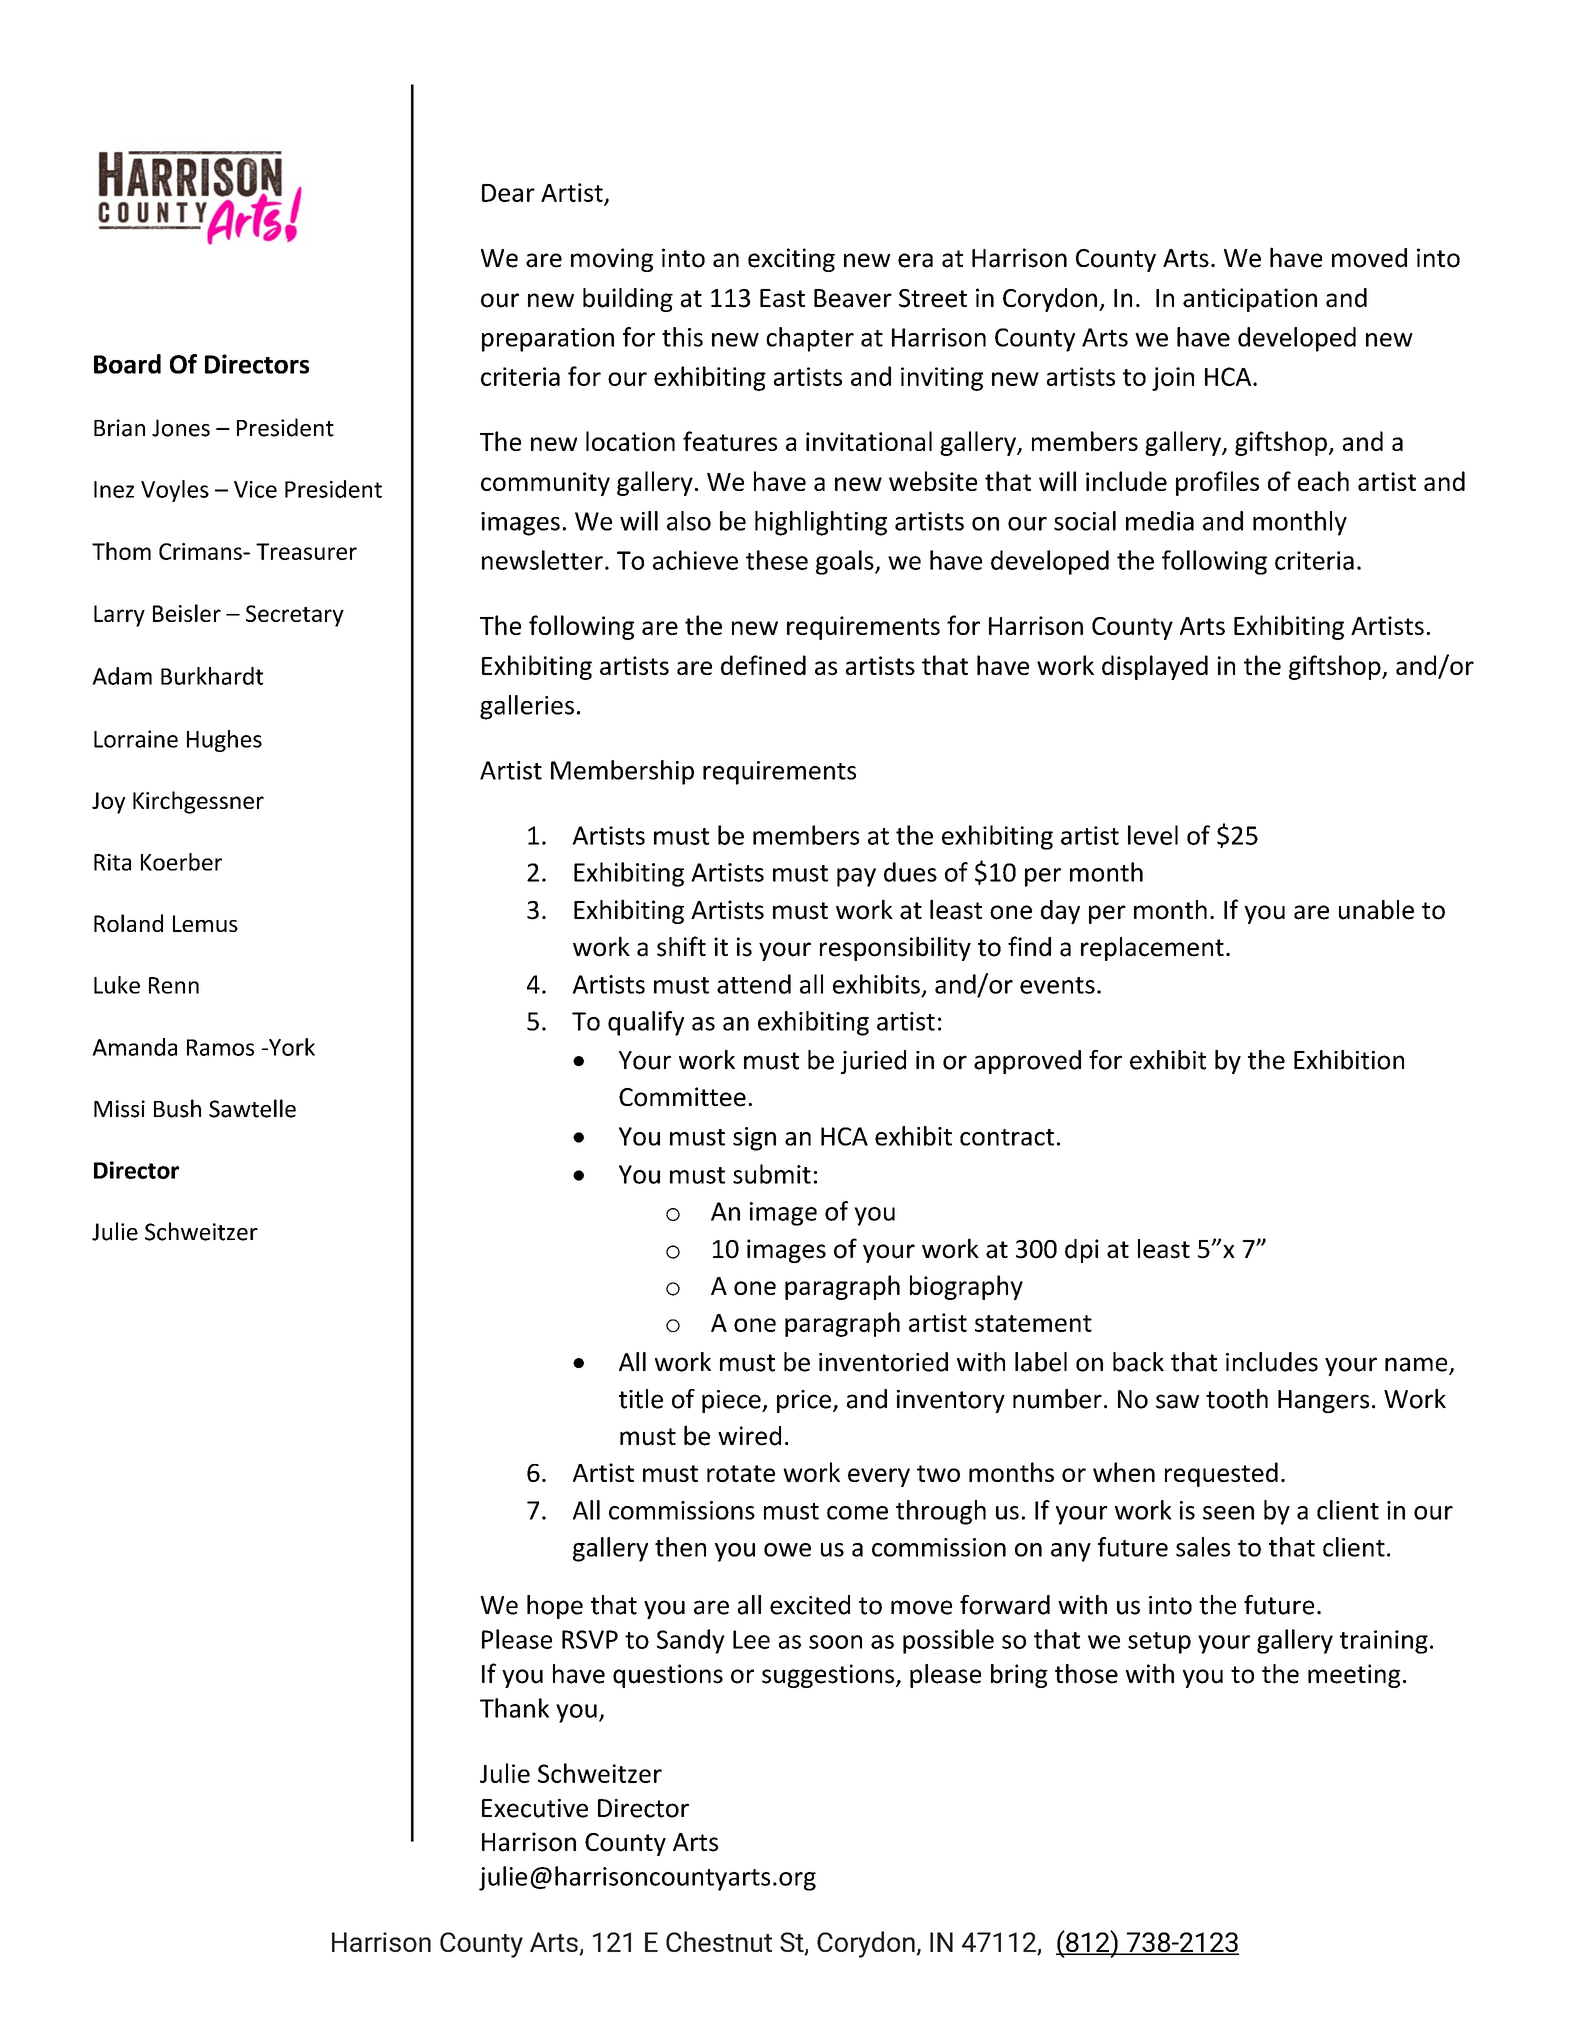 The image size is (1569, 2030). I want to click on replacement, so click(1152, 949).
